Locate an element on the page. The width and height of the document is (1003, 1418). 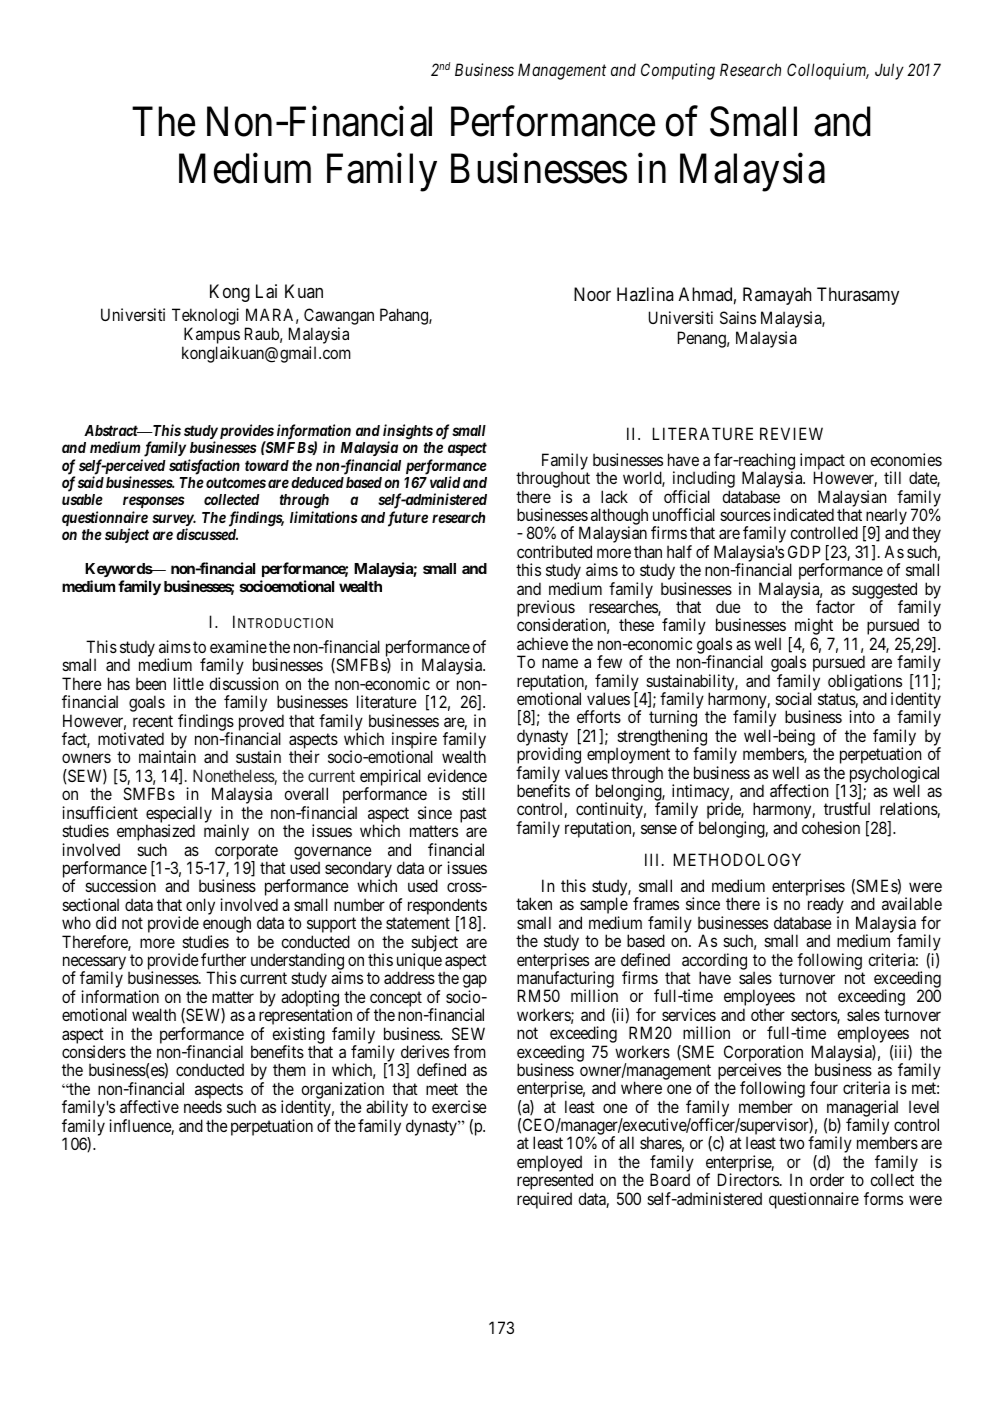
order is located at coordinates (827, 1179).
